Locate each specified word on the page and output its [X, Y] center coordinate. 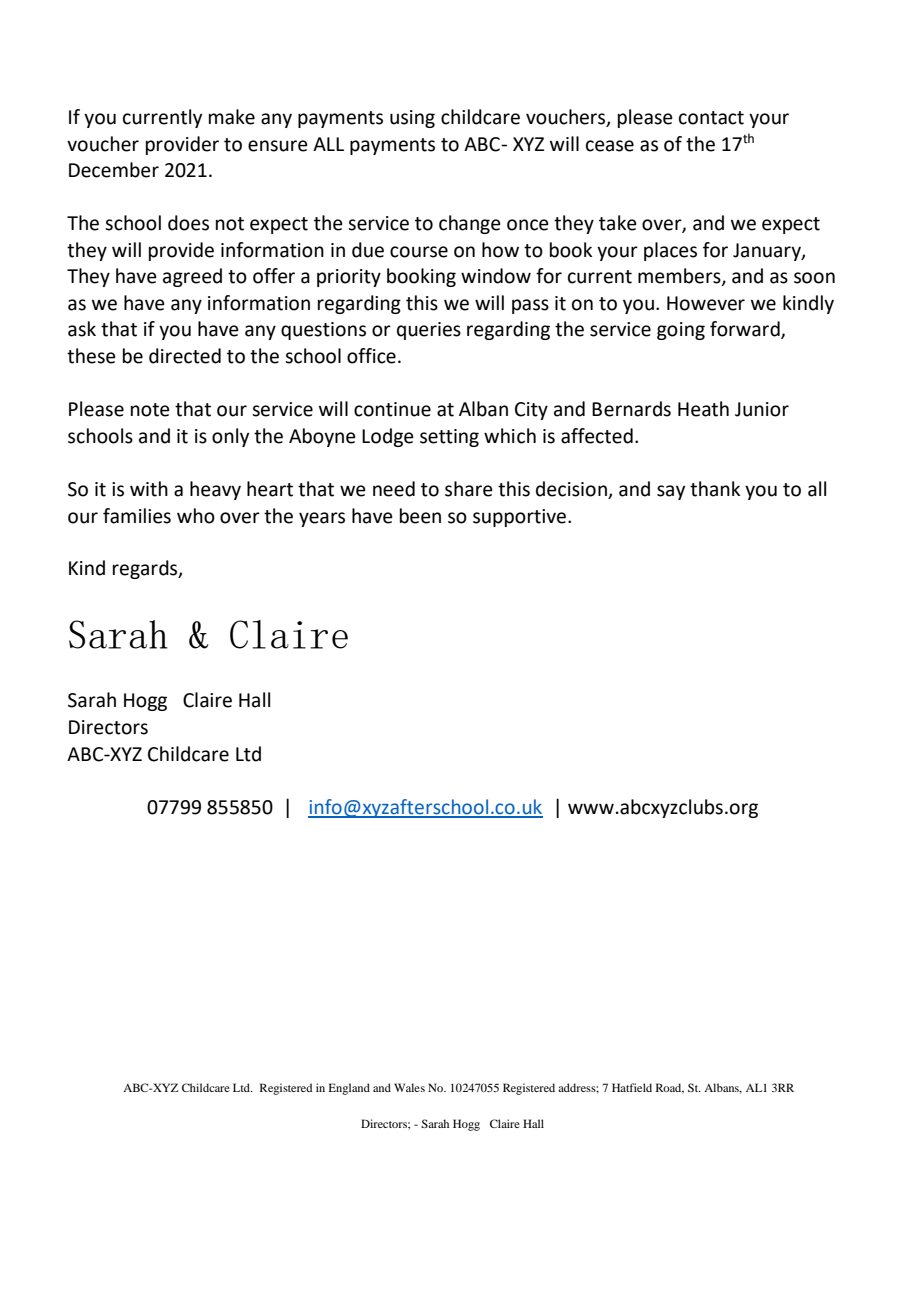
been [420, 516]
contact [711, 118]
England [349, 1089]
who [196, 516]
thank [715, 489]
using [412, 119]
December [114, 170]
